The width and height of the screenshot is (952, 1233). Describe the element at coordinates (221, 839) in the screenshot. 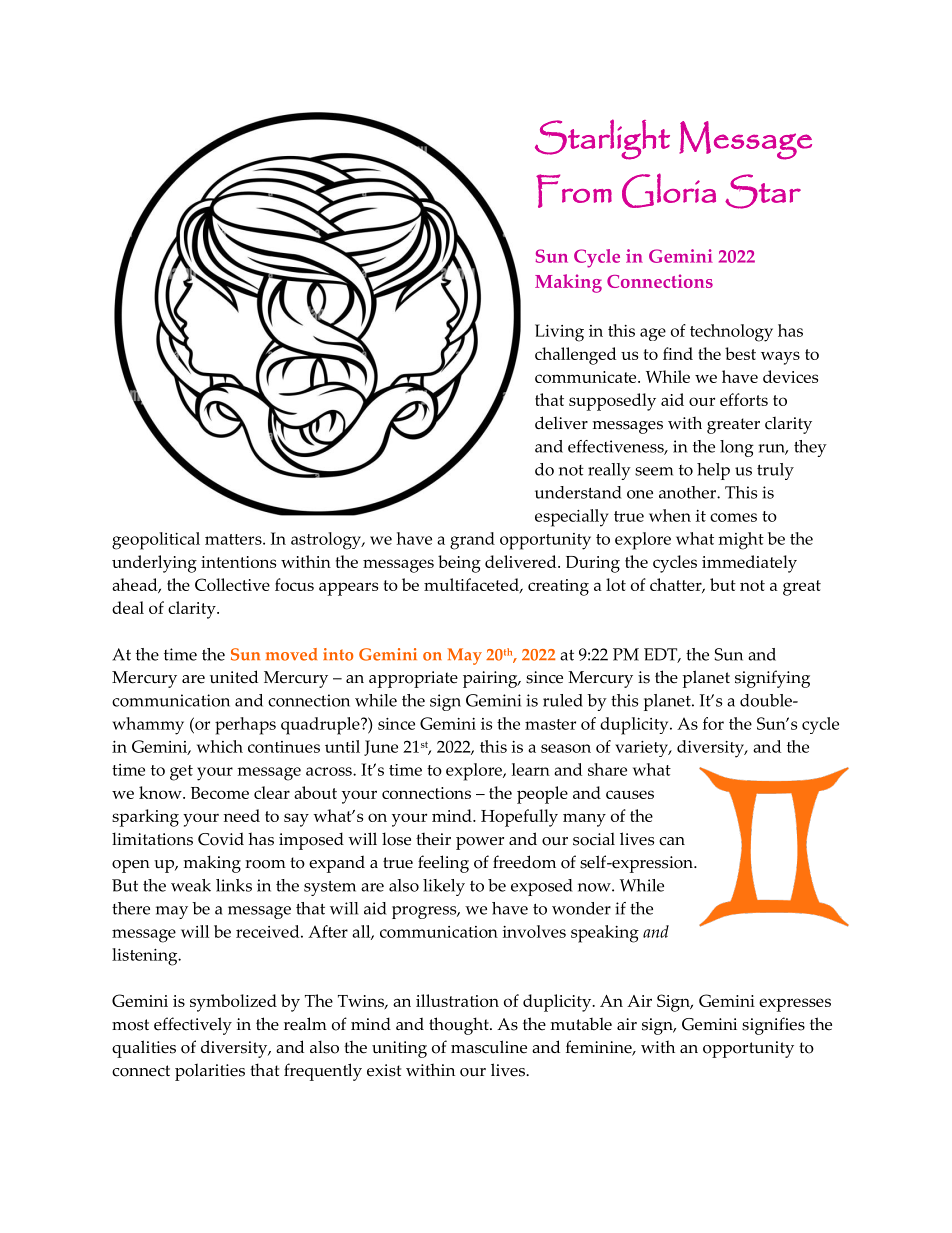

I see `Covid` at that location.
